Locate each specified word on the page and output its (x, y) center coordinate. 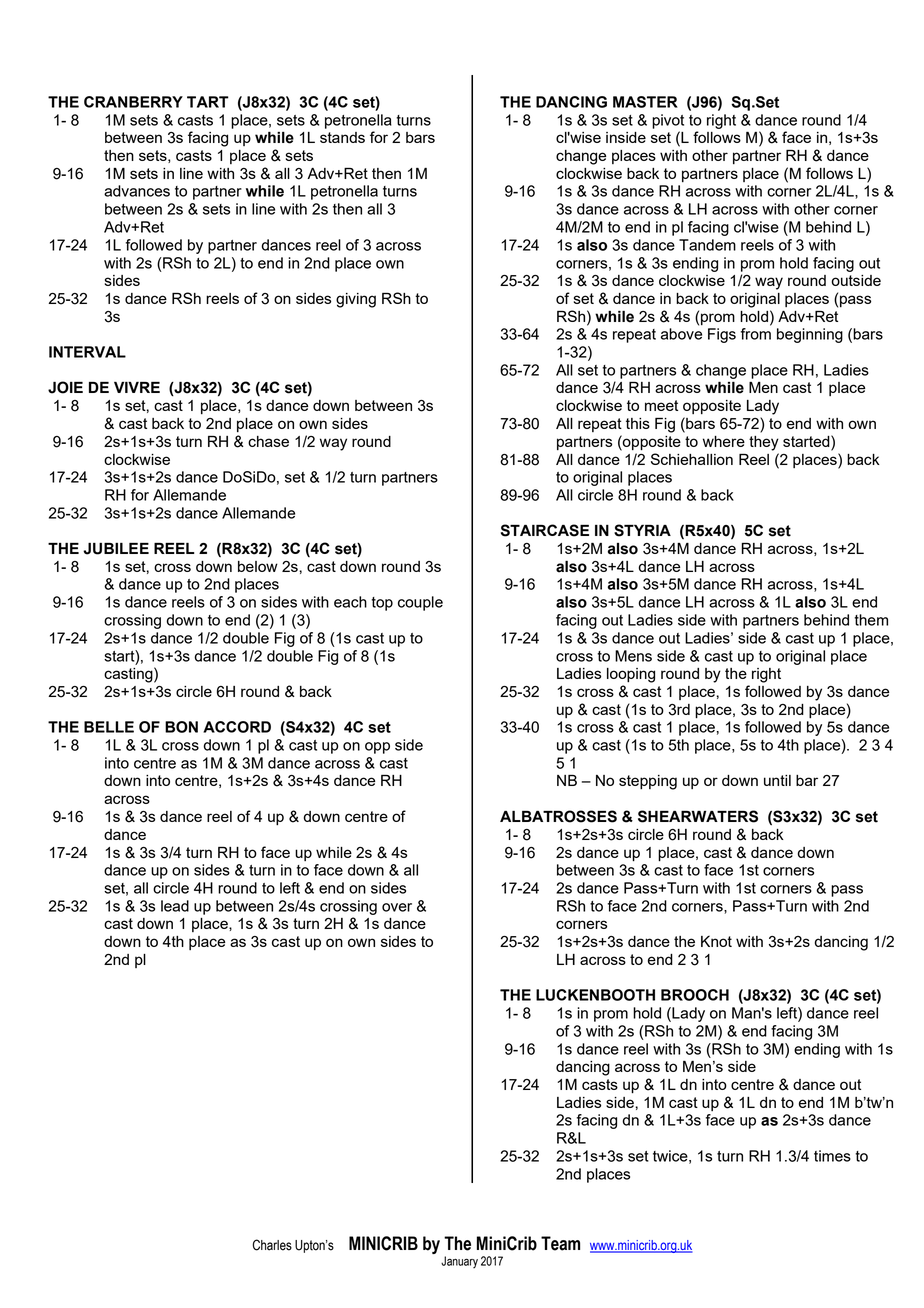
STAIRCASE (545, 530)
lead (175, 906)
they (764, 443)
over (397, 907)
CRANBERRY (133, 102)
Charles (272, 1245)
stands (342, 137)
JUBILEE (116, 548)
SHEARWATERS (698, 816)
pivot (668, 121)
